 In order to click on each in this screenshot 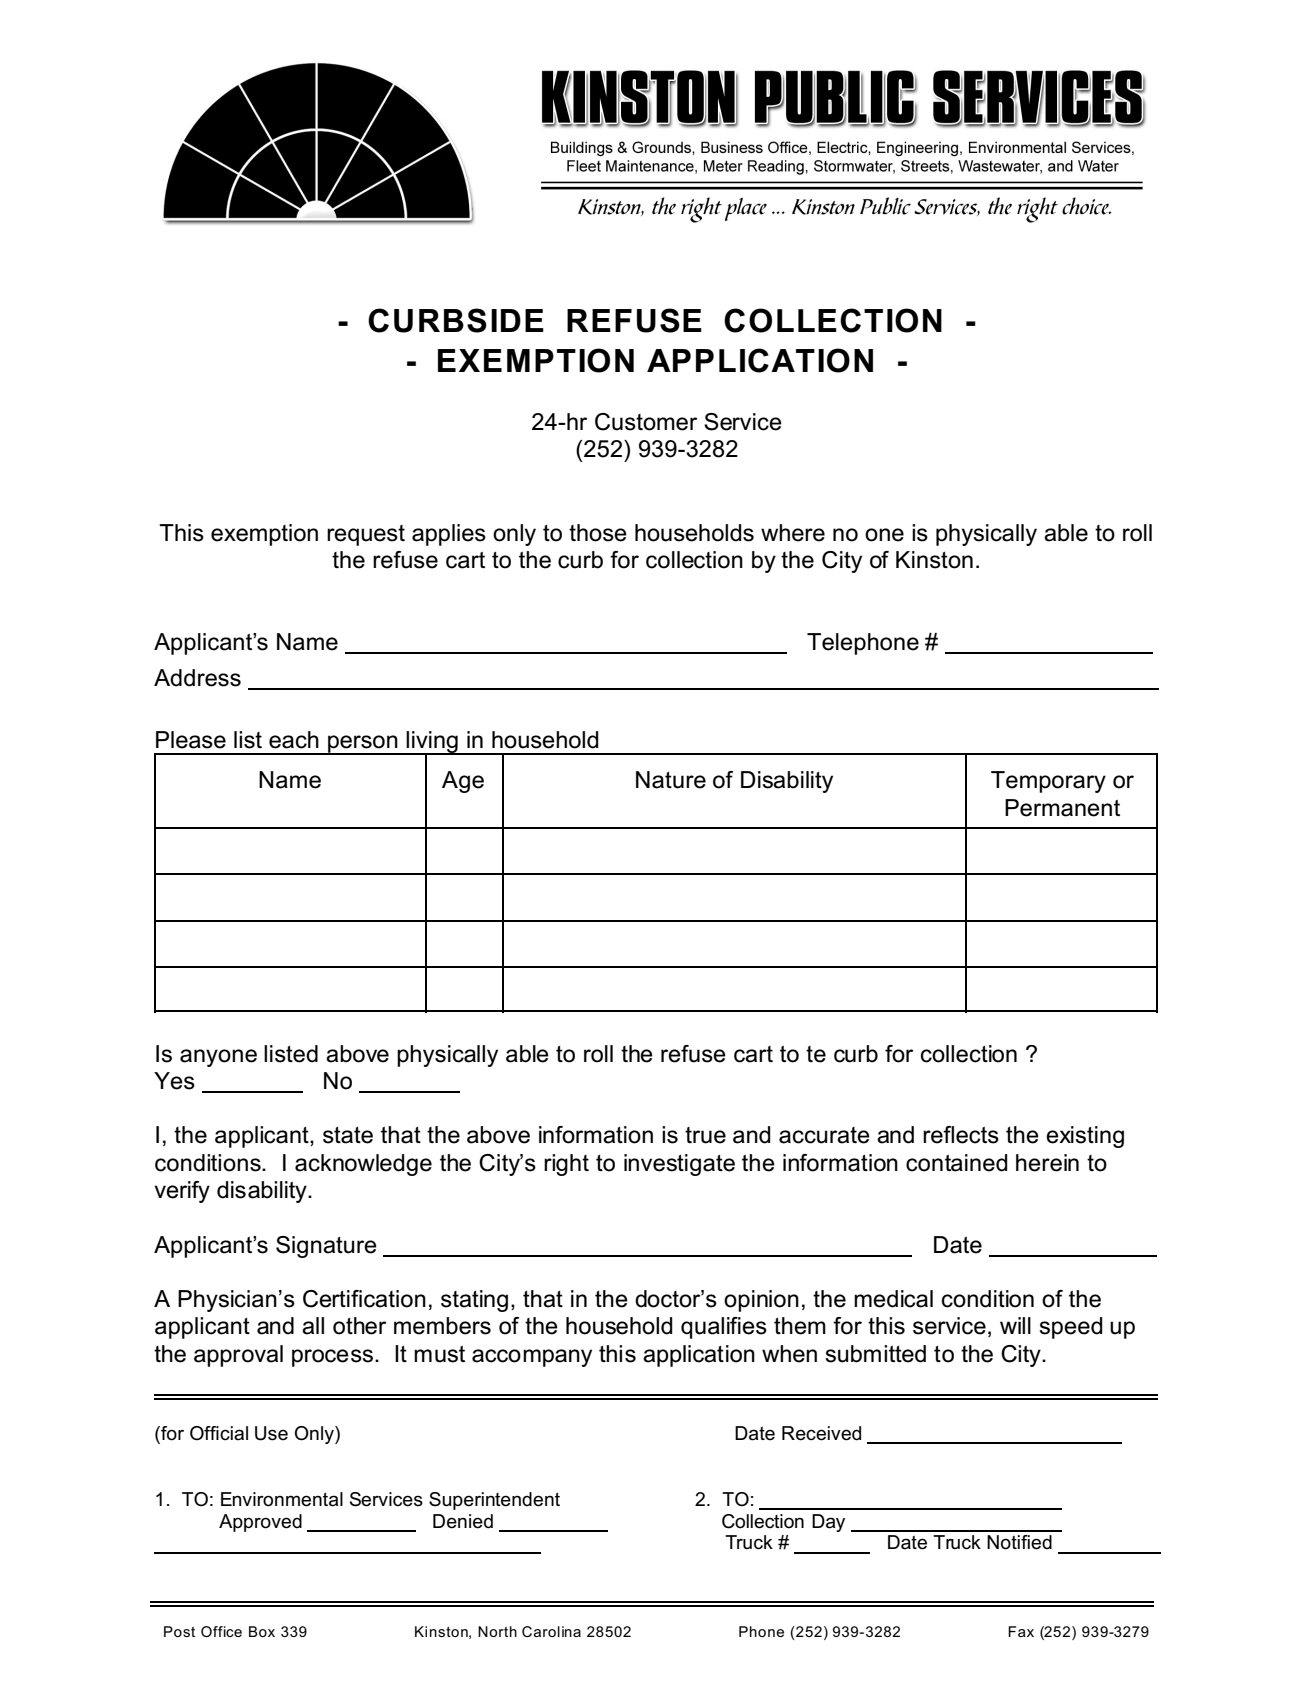, I will do `click(294, 740)`.
